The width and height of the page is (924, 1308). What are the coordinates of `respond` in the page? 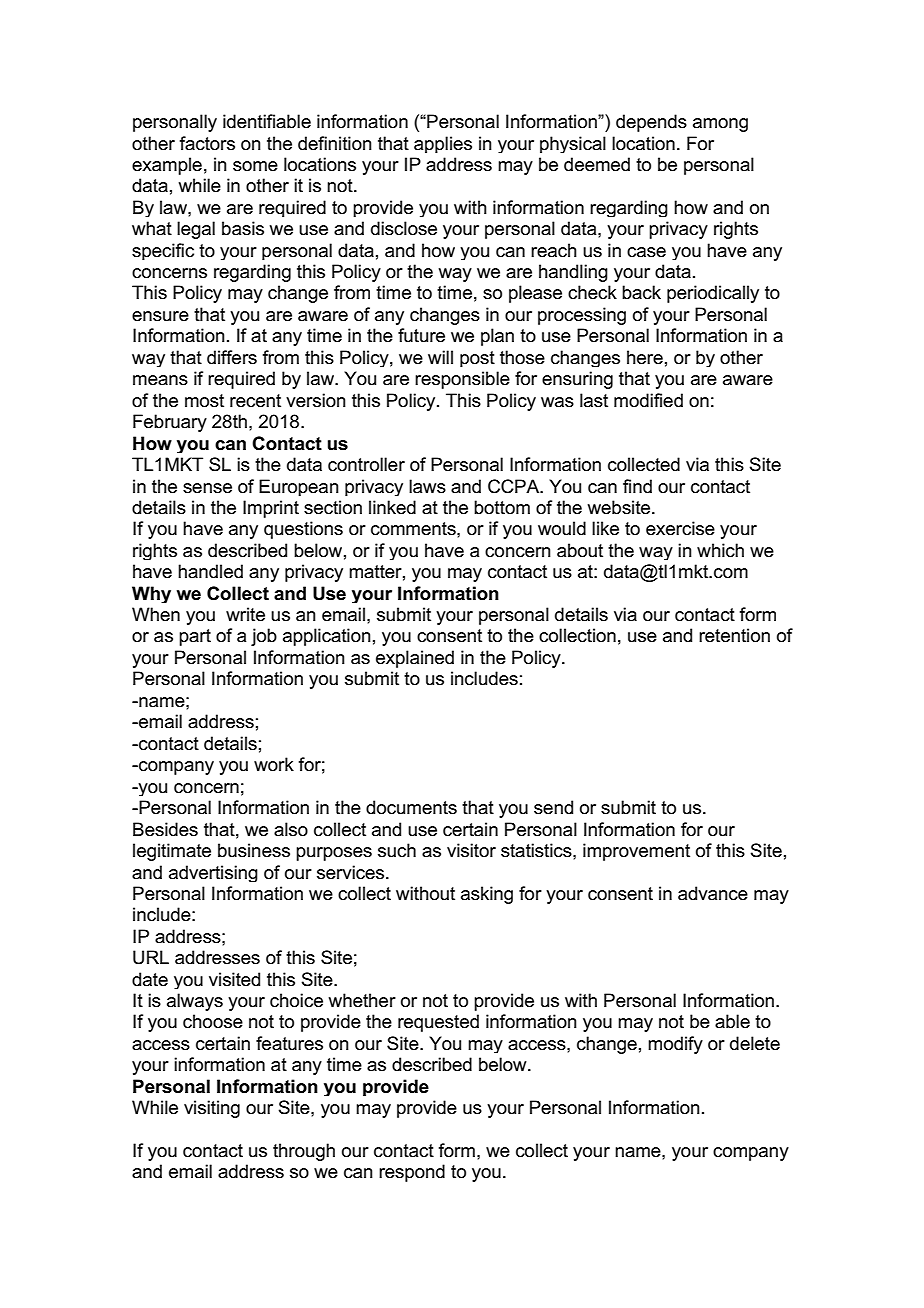 It's located at (412, 1173).
